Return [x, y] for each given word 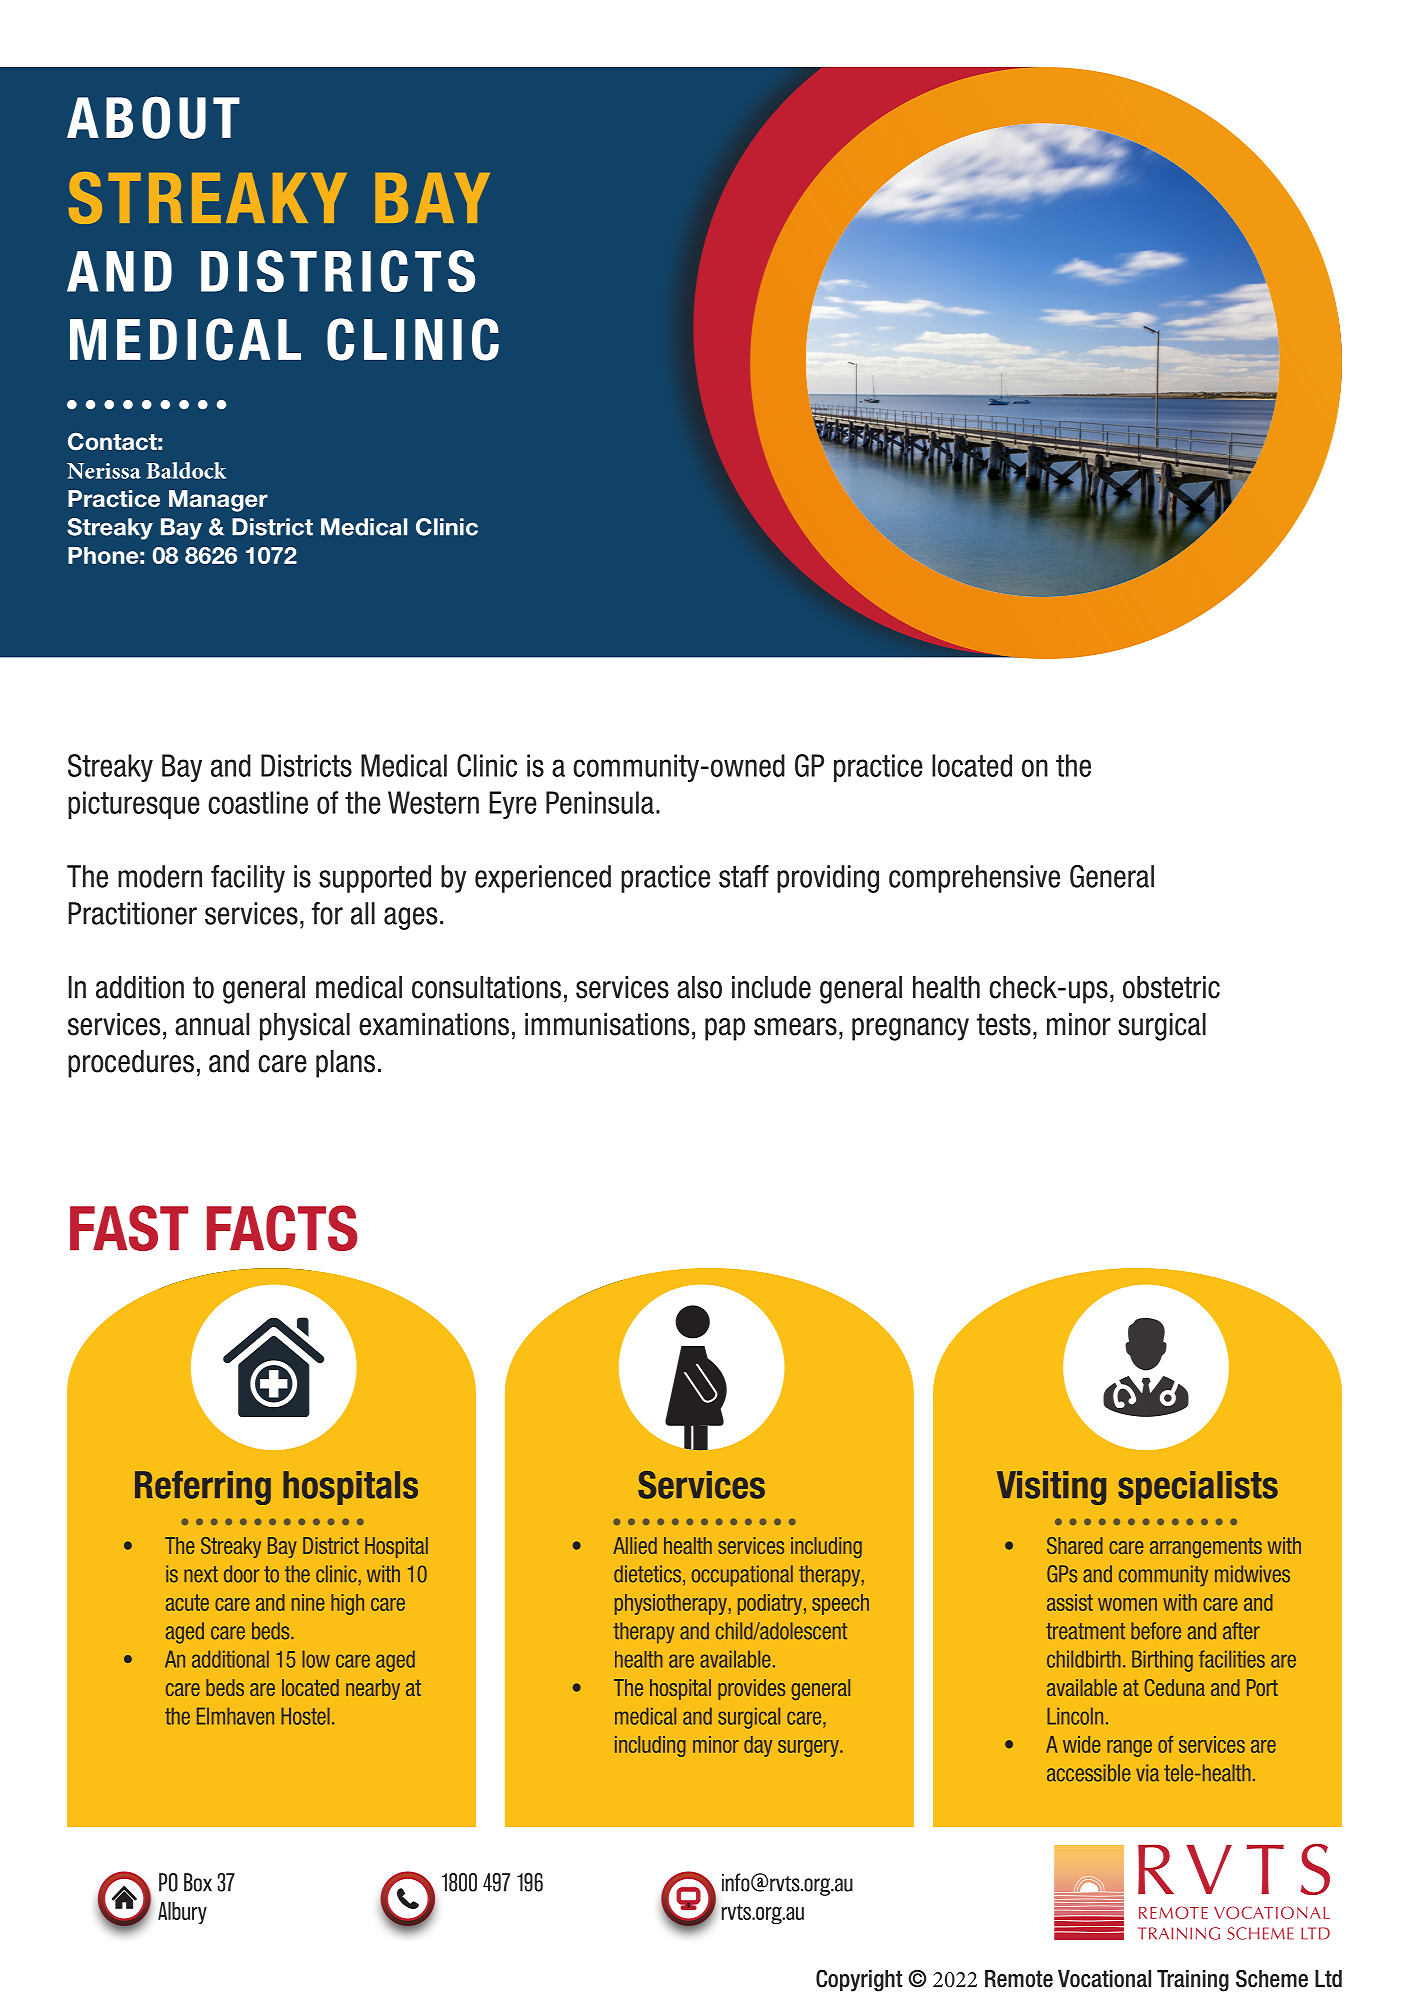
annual [212, 1024]
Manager [218, 501]
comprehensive [974, 879]
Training [1193, 1981]
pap [725, 1029]
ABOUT [153, 117]
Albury [182, 1912]
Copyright [859, 1981]
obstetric [1171, 987]
